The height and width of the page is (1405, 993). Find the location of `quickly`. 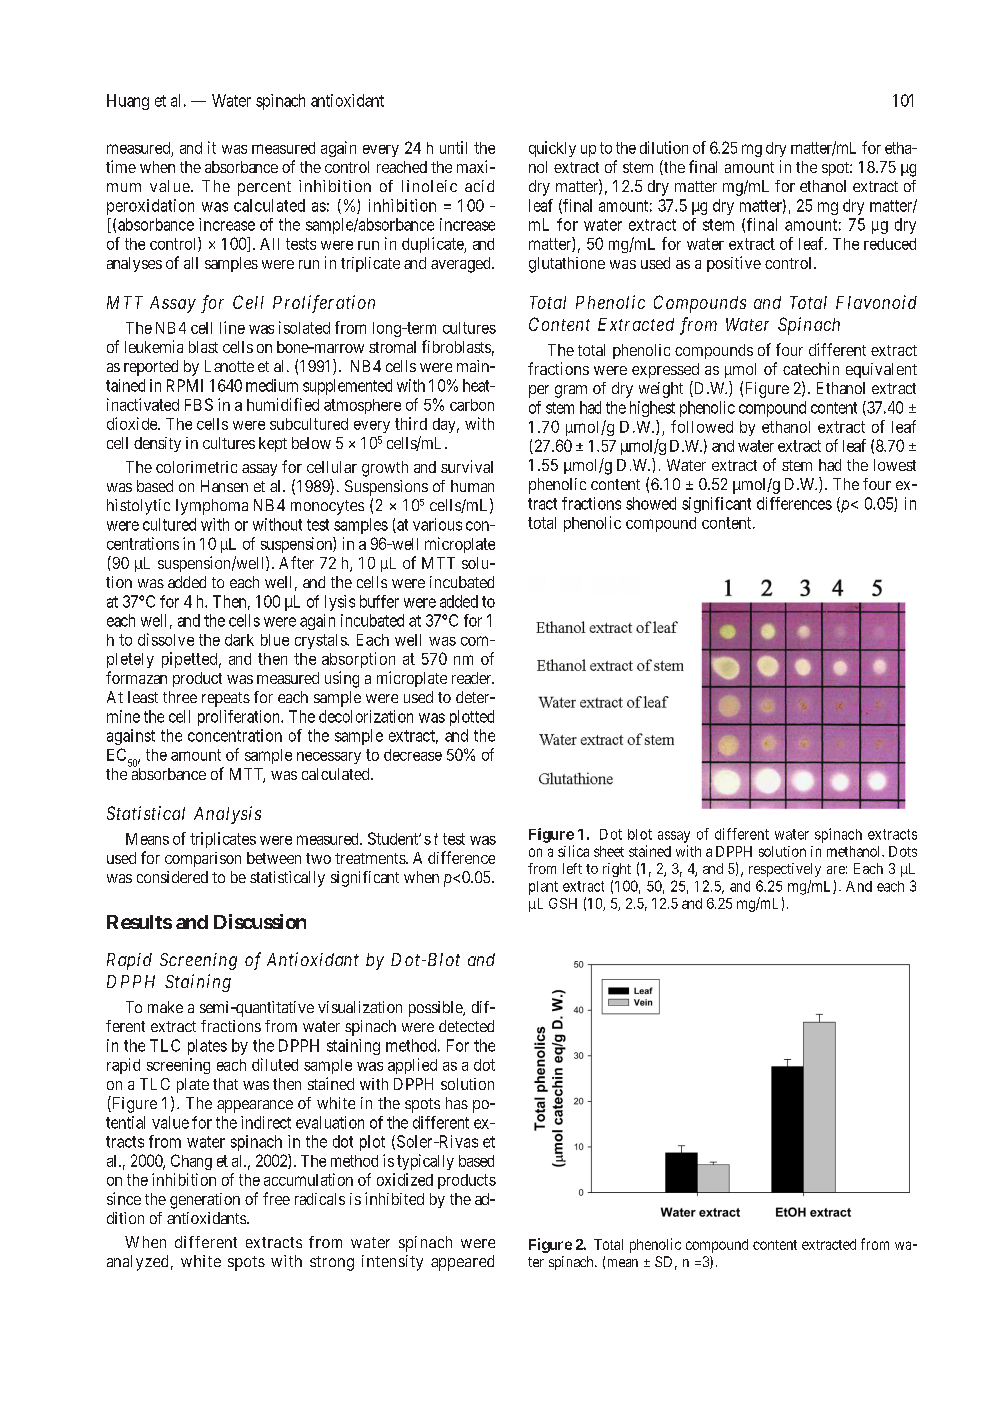

quickly is located at coordinates (552, 149).
